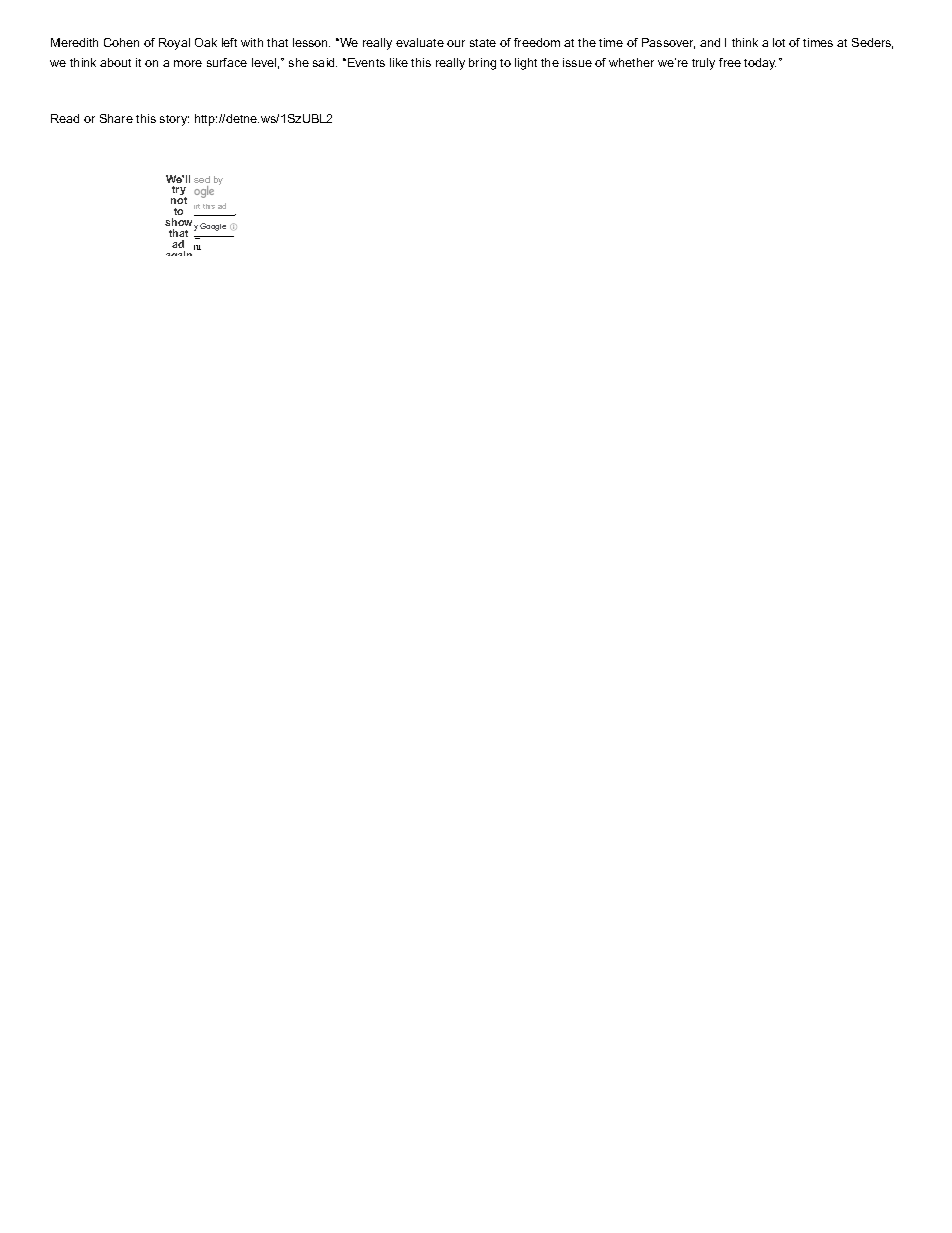 The width and height of the screenshot is (952, 1233). What do you see at coordinates (174, 120) in the screenshot?
I see `story` at bounding box center [174, 120].
